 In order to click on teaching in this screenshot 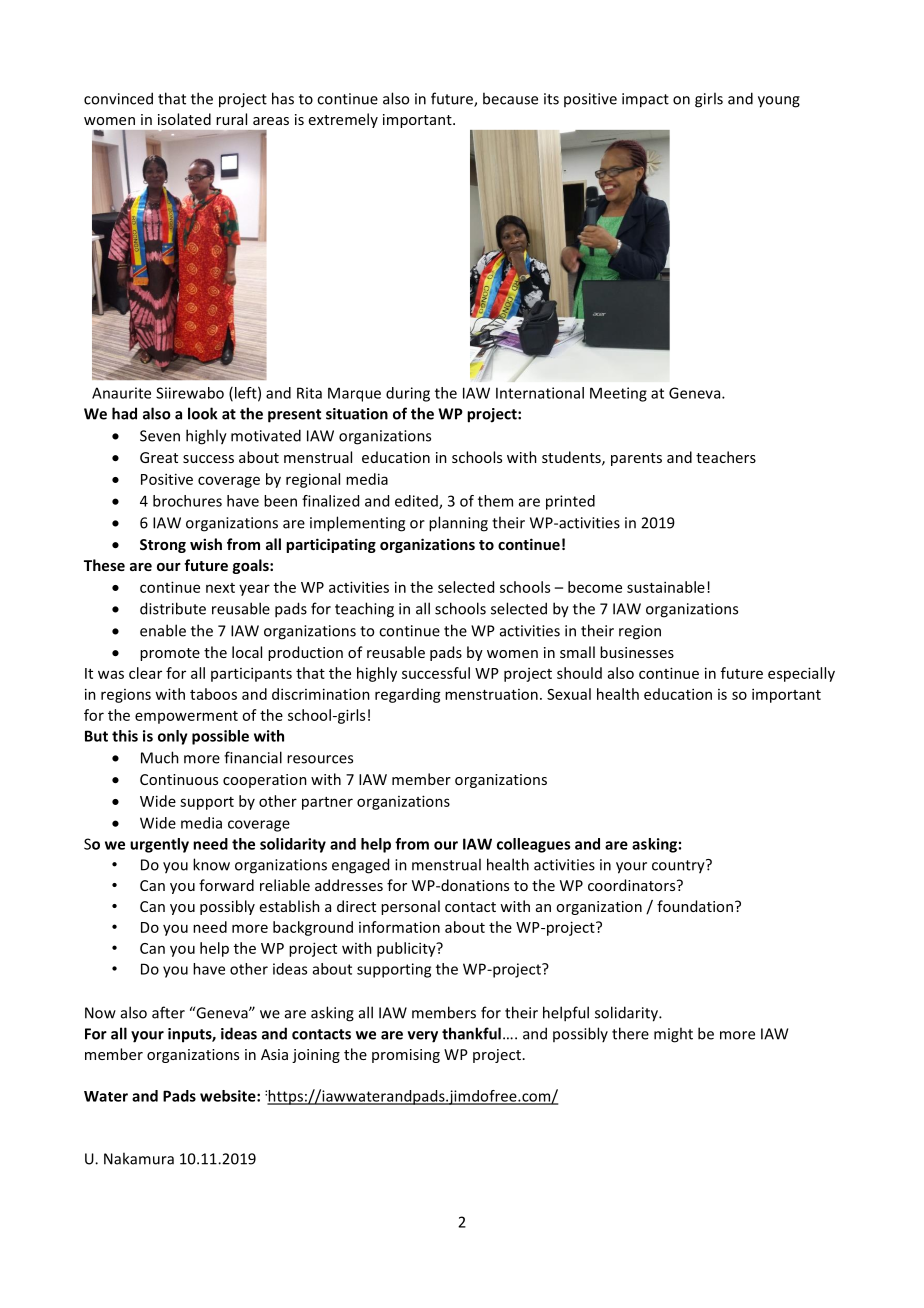, I will do `click(364, 610)`.
